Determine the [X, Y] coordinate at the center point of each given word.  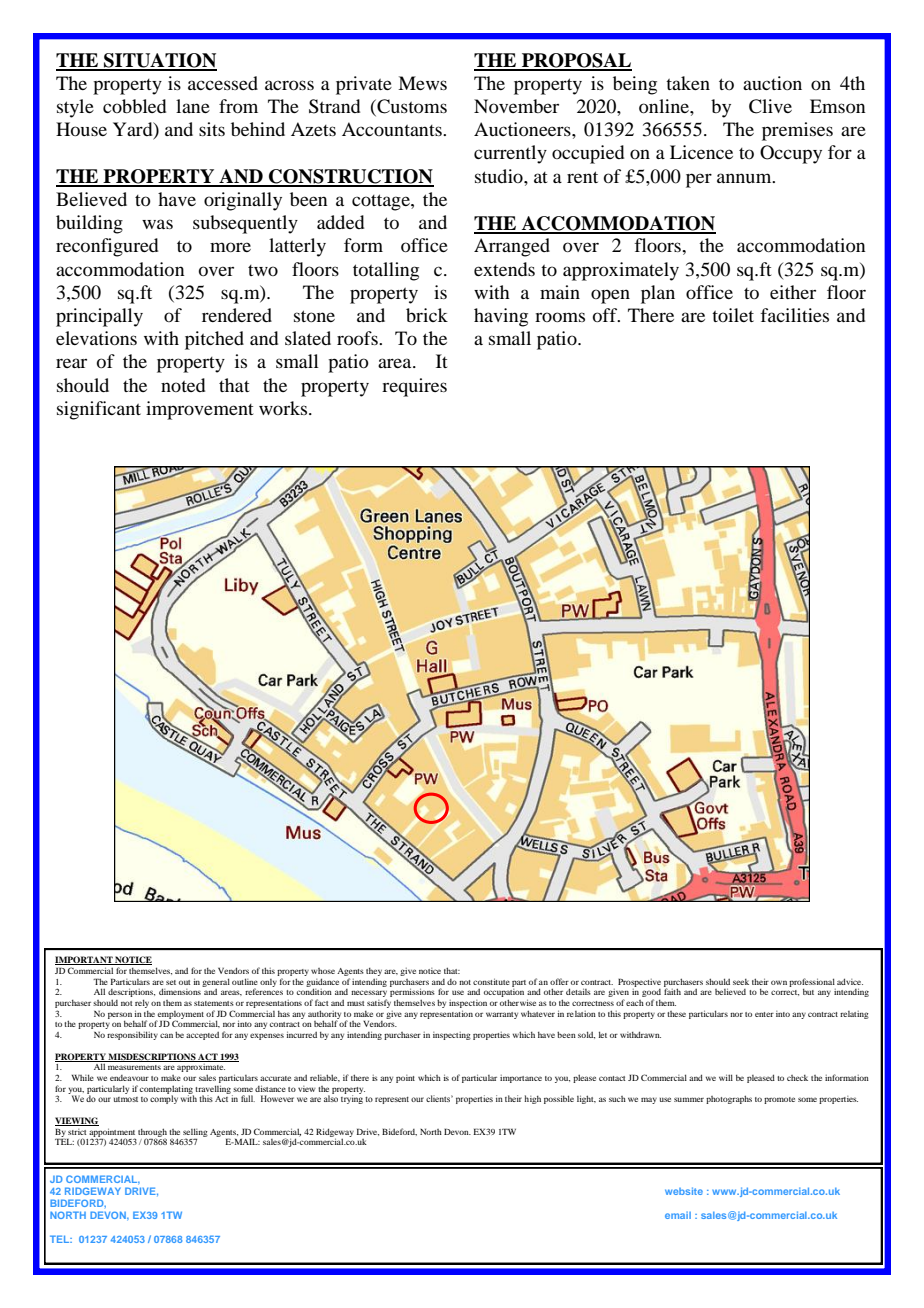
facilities [794, 315]
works [284, 408]
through [152, 1133]
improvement [200, 410]
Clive [770, 106]
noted [183, 385]
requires [414, 387]
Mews [422, 83]
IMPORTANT [85, 960]
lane [193, 106]
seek [741, 982]
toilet [733, 315]
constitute [491, 981]
